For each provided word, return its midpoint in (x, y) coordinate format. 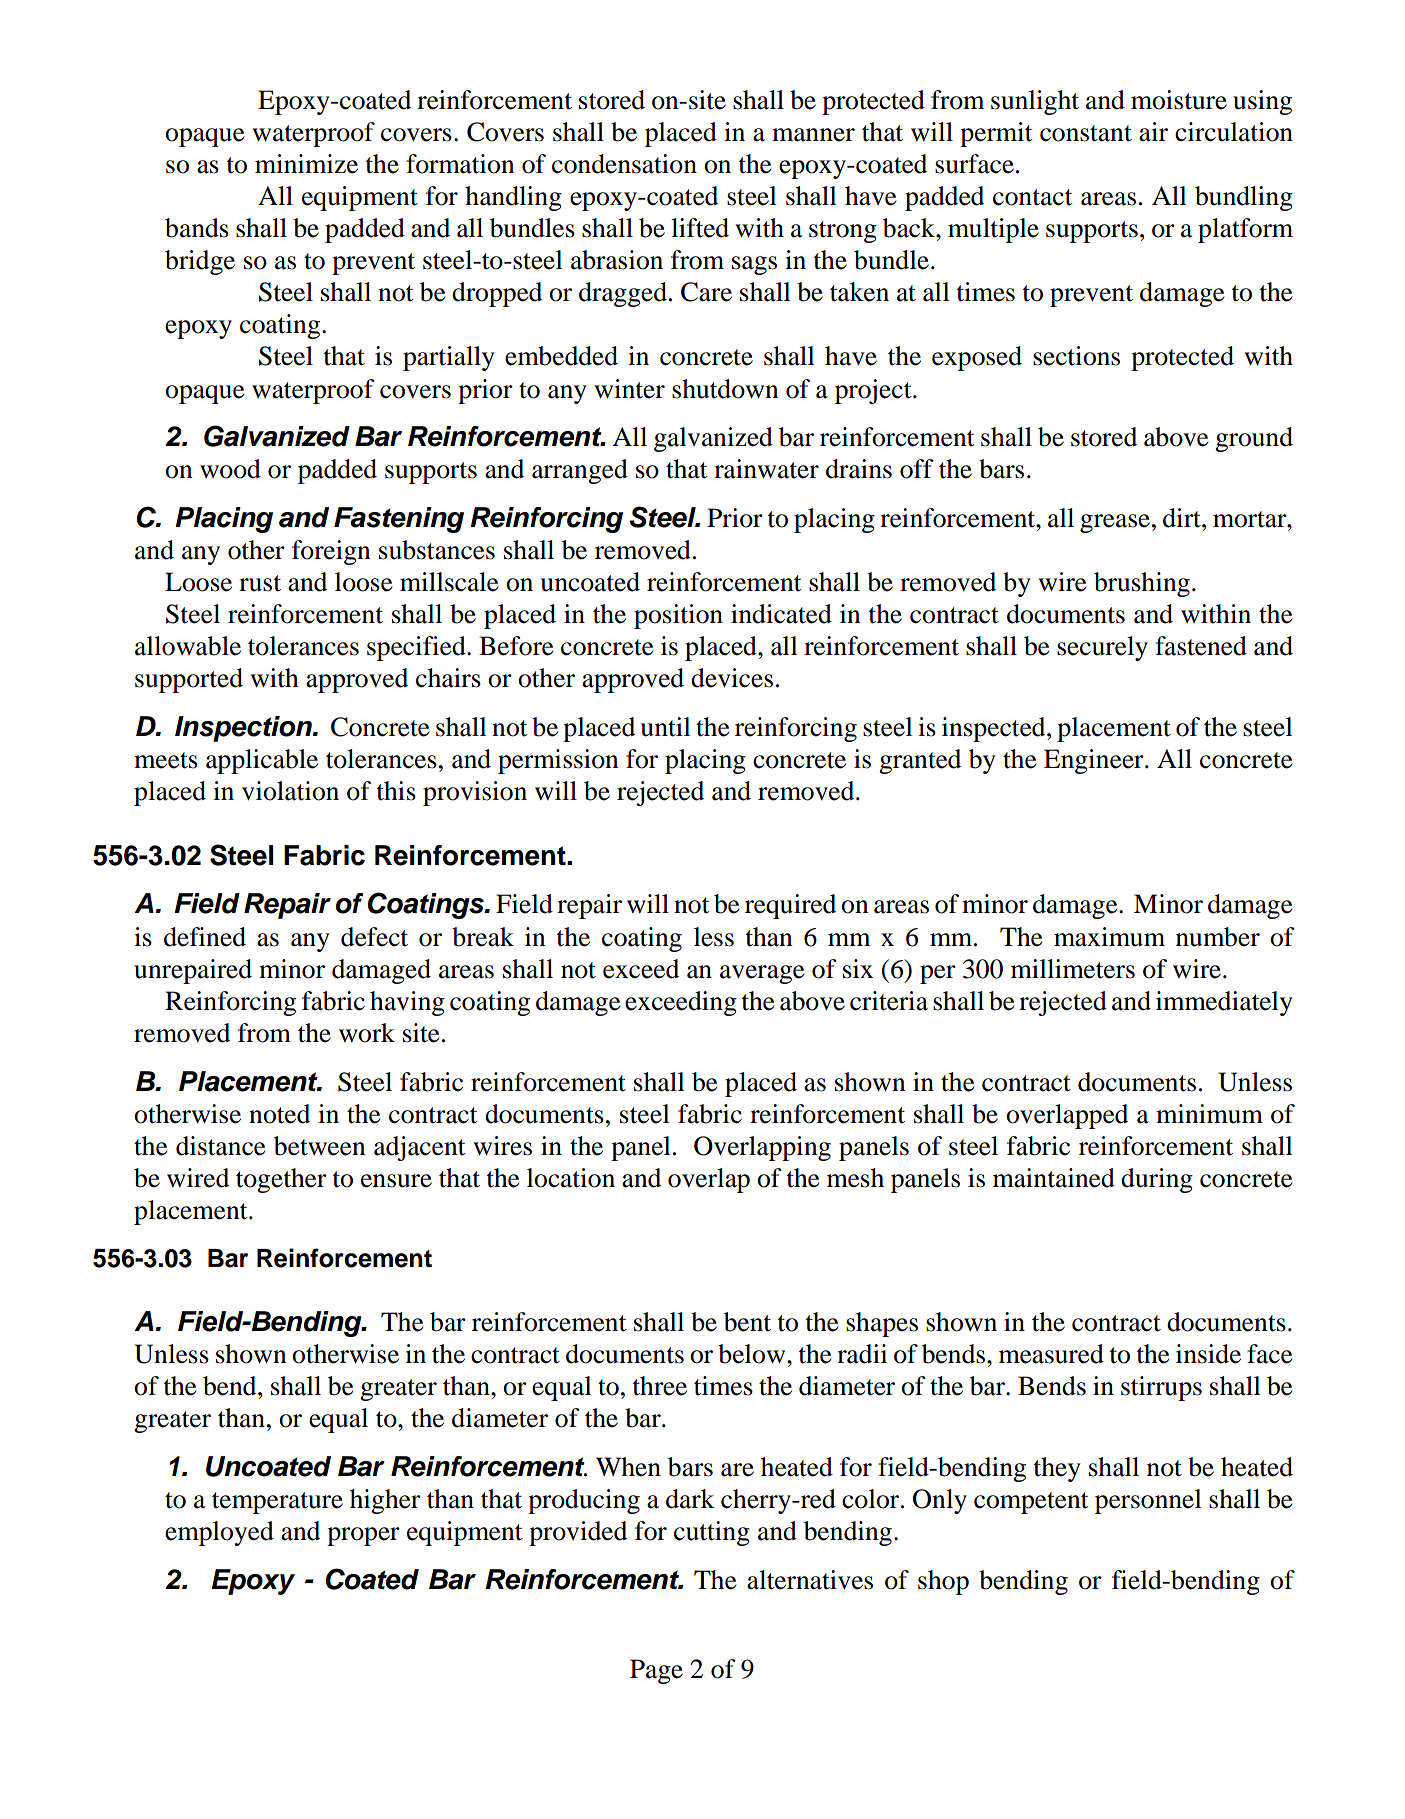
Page (656, 1671)
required (790, 906)
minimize (306, 164)
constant (1086, 133)
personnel (1148, 1501)
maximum (1109, 937)
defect (374, 937)
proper (363, 1536)
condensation (624, 164)
